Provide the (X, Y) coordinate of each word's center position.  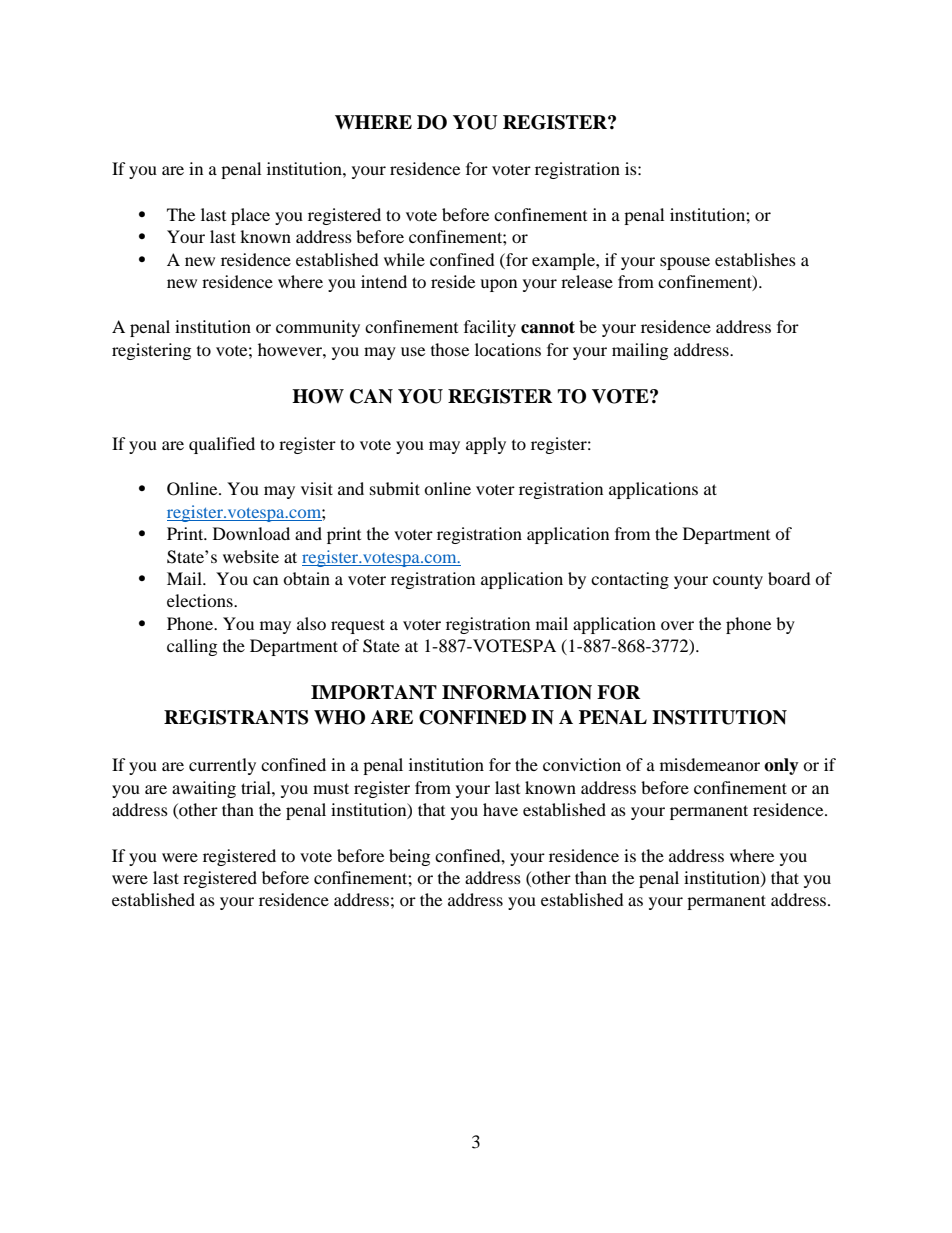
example (564, 261)
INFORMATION (517, 692)
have (500, 809)
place (250, 216)
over (677, 625)
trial (257, 787)
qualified (222, 445)
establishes (755, 259)
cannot (548, 327)
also (311, 623)
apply (486, 445)
